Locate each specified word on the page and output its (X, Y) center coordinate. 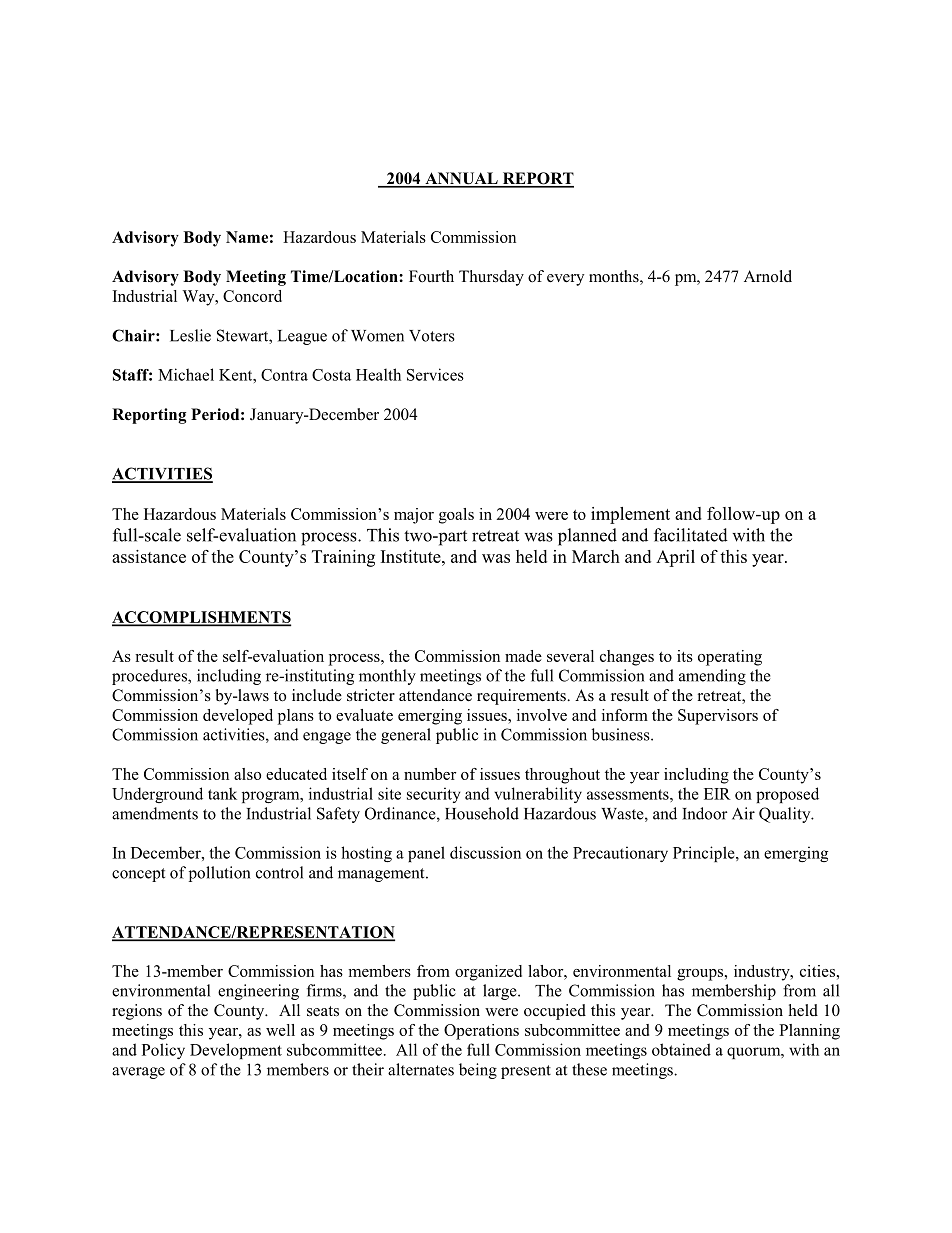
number (430, 774)
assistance (149, 556)
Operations (481, 1032)
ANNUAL (461, 179)
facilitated (691, 535)
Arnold (768, 276)
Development (236, 1051)
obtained (681, 1049)
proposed (787, 795)
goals (456, 516)
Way (199, 298)
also (247, 774)
